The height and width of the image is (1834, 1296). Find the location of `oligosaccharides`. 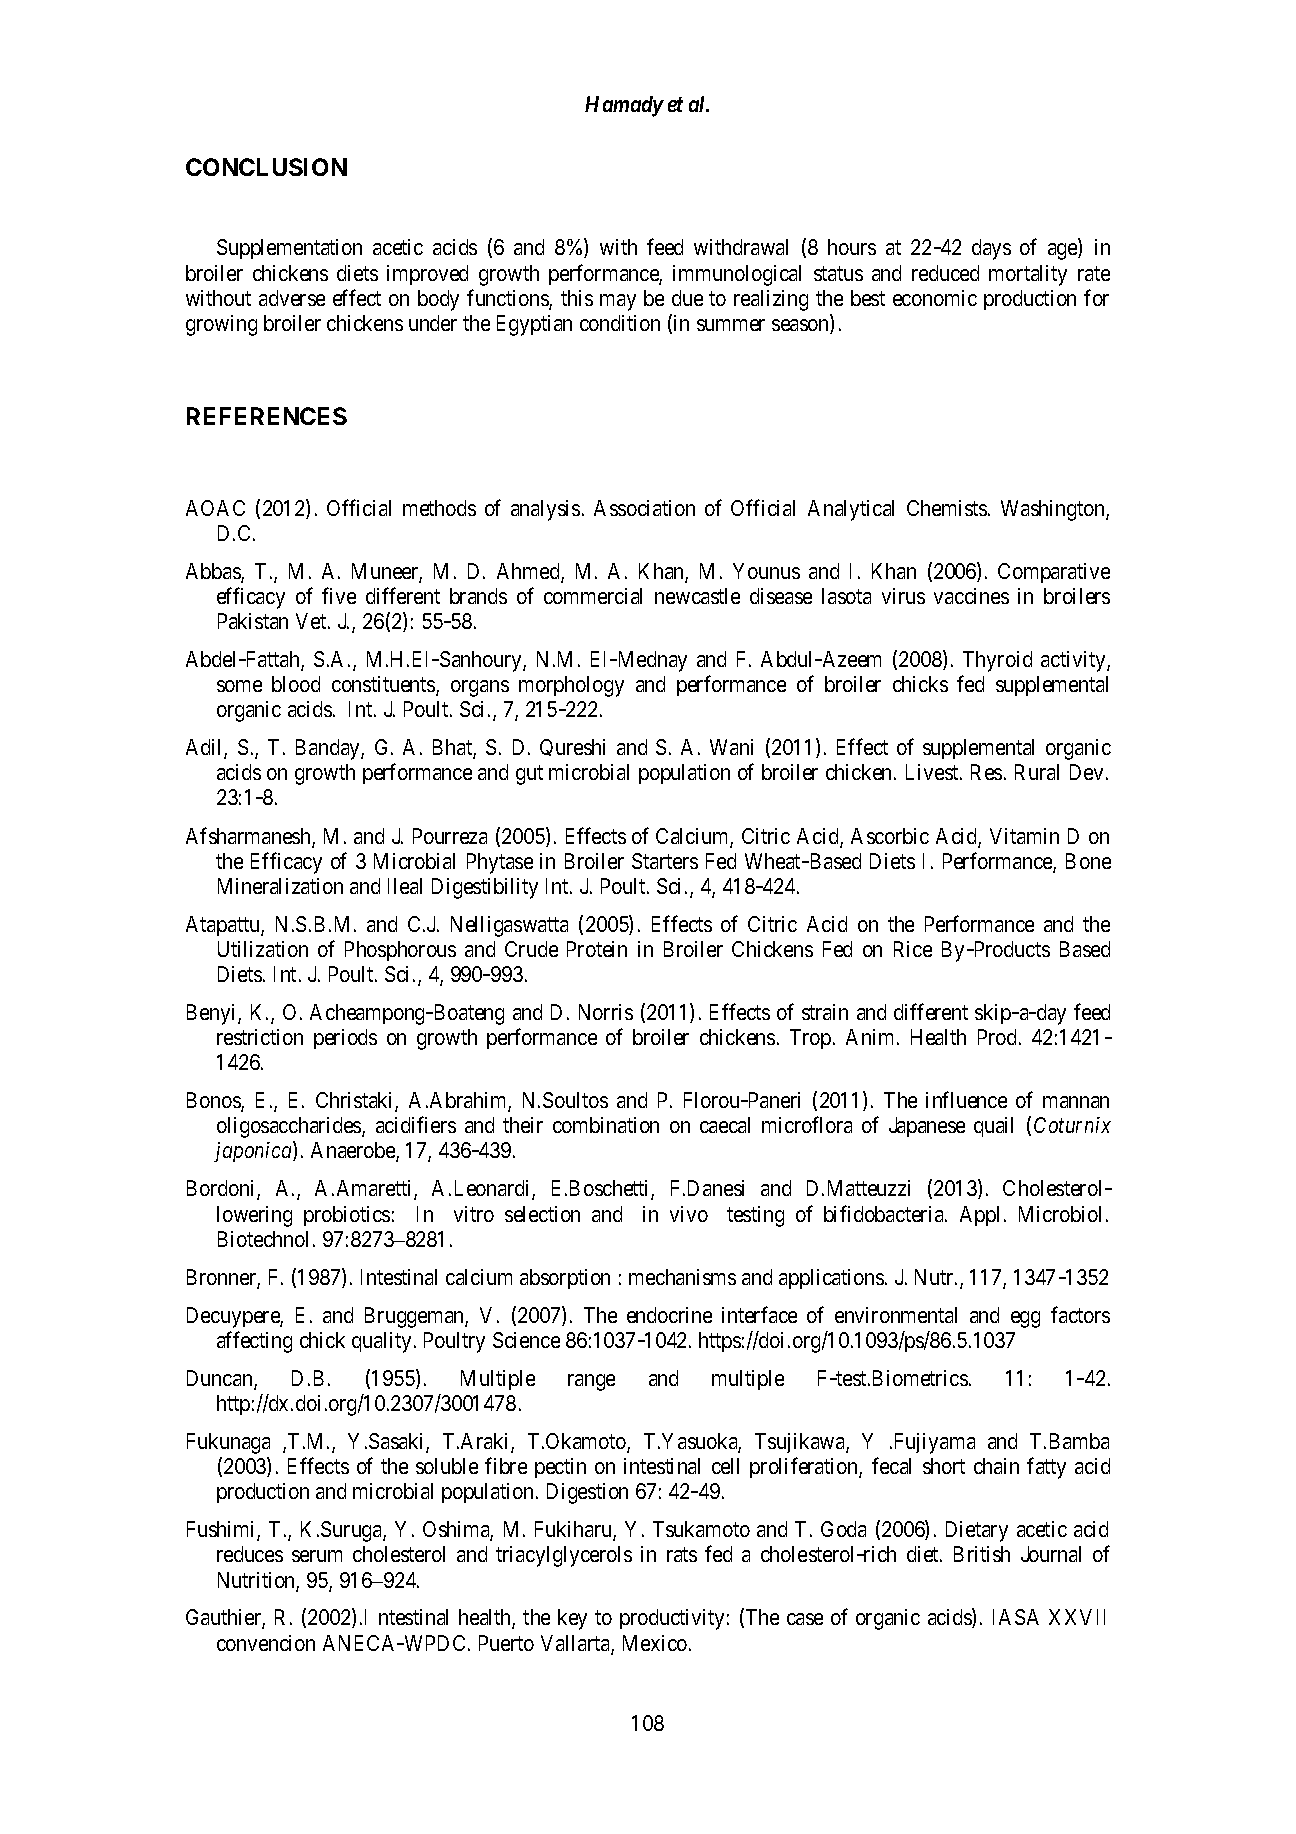

oligosaccharides is located at coordinates (290, 1127).
